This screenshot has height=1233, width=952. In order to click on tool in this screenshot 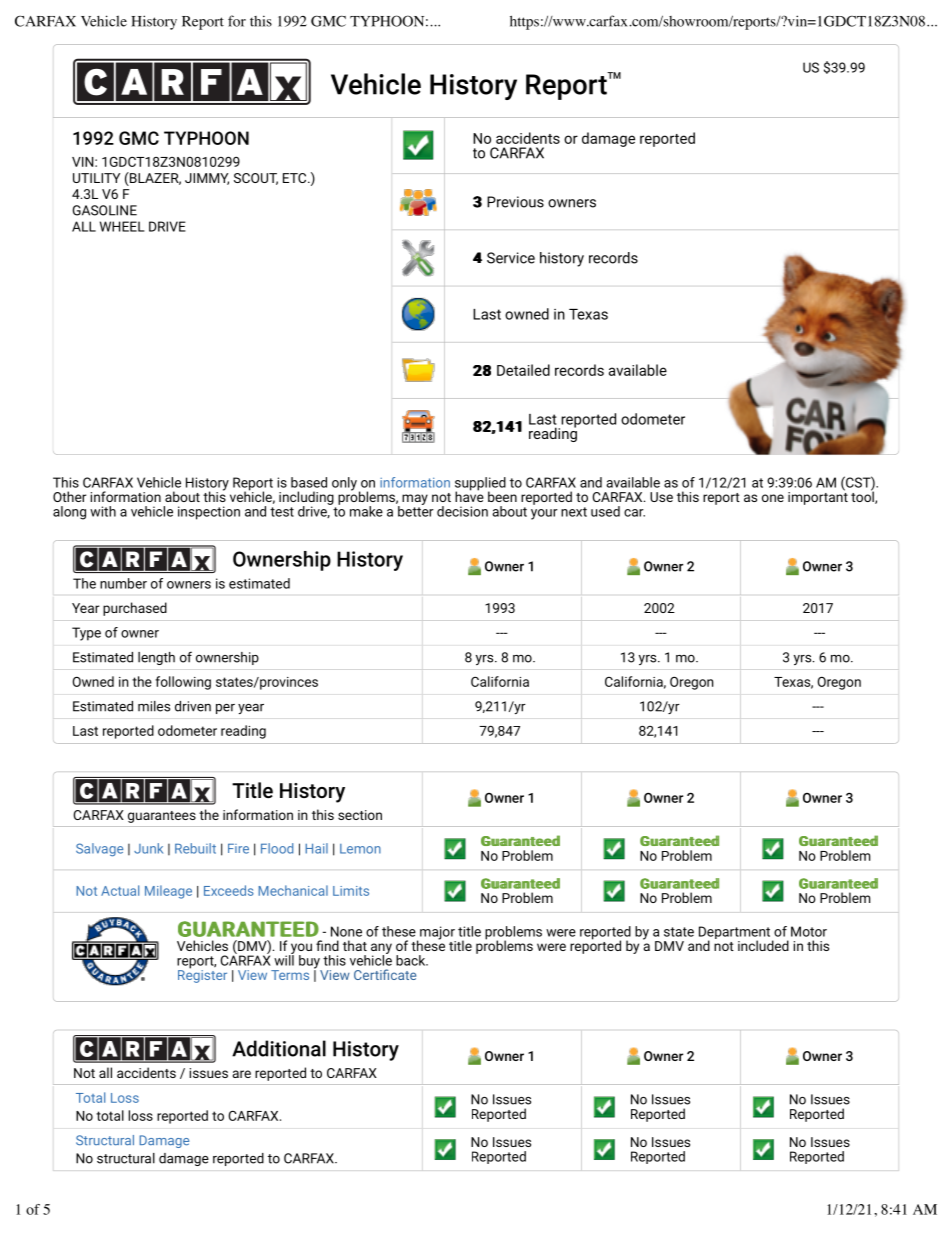, I will do `click(863, 496)`.
